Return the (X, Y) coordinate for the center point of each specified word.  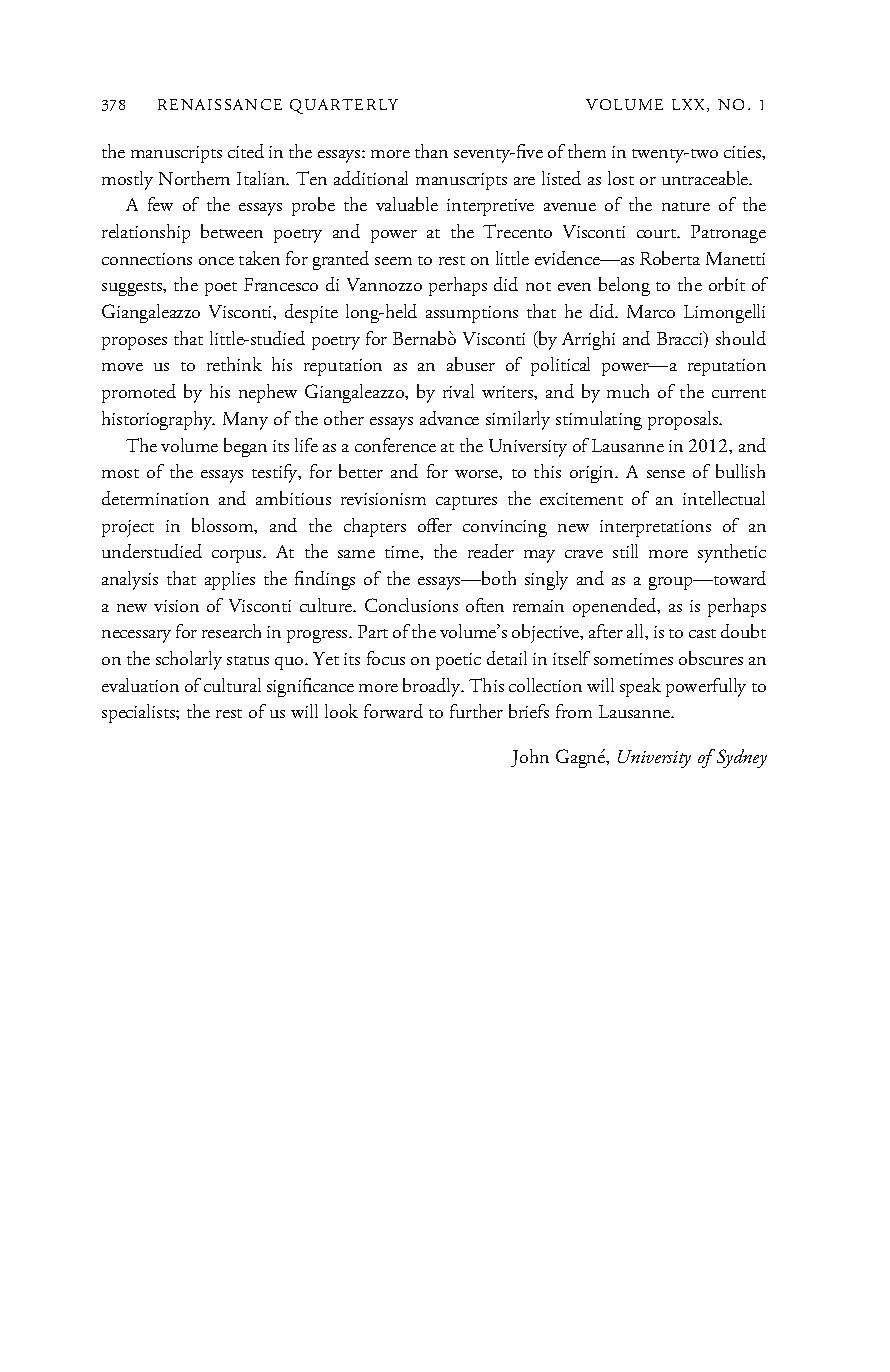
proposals (684, 420)
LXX (690, 105)
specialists (139, 713)
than (431, 151)
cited (246, 151)
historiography (158, 420)
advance (449, 418)
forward (393, 711)
